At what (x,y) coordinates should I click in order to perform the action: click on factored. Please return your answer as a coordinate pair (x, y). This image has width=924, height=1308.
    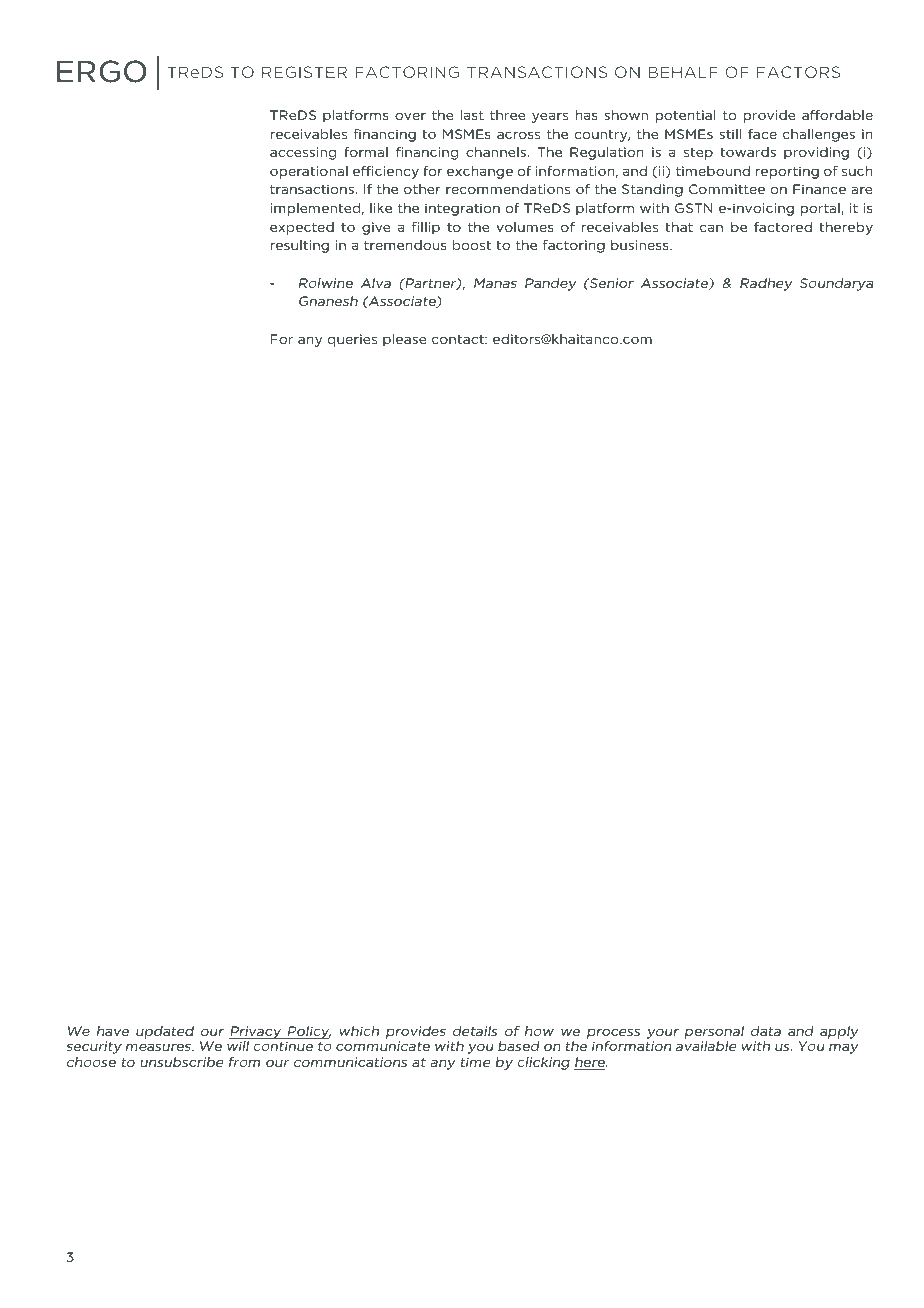
    Looking at the image, I should click on (783, 227).
